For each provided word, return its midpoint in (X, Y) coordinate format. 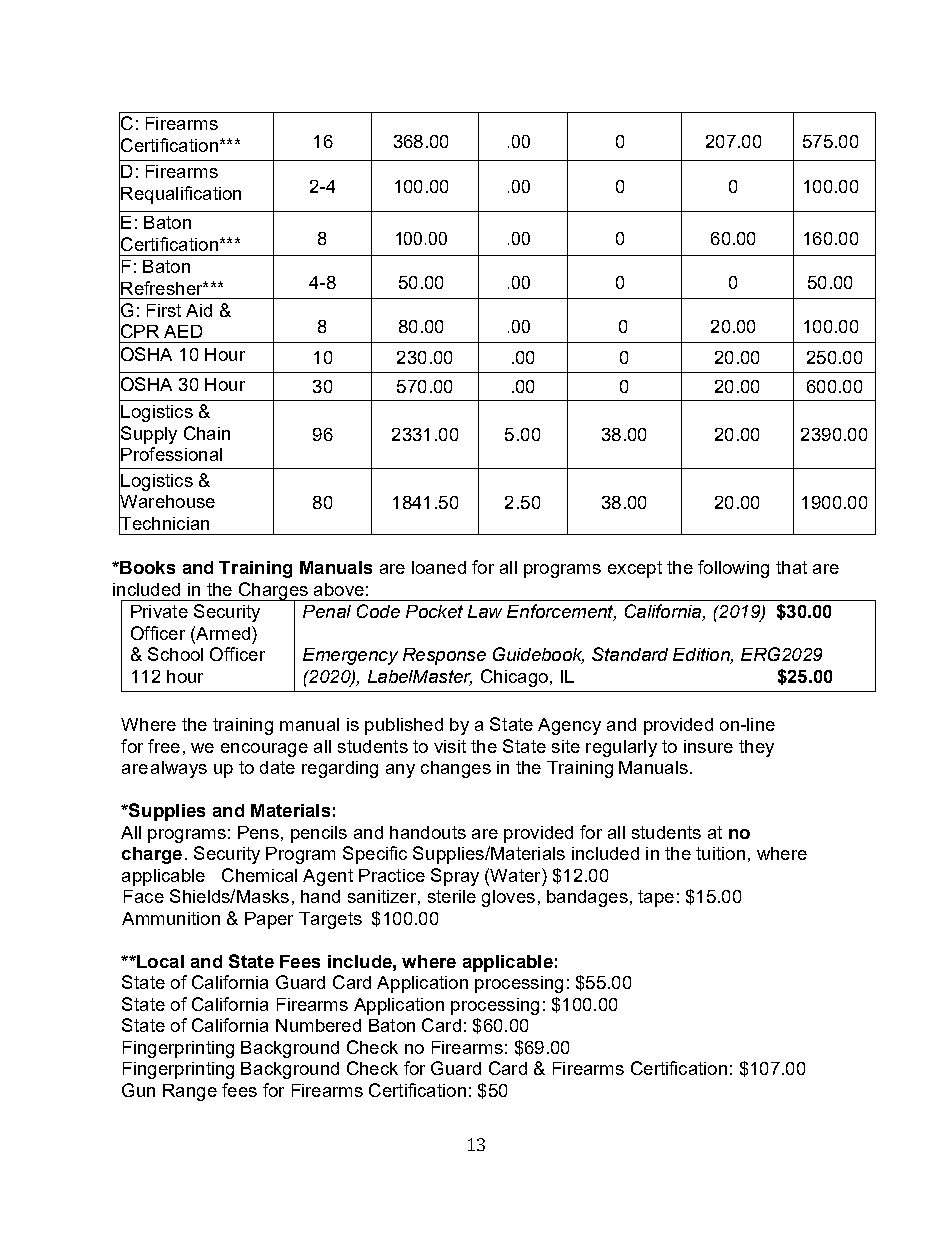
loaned (439, 567)
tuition (720, 853)
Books (146, 567)
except (635, 569)
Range (190, 1092)
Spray (455, 877)
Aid (199, 310)
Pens (258, 832)
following (733, 569)
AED (183, 331)
